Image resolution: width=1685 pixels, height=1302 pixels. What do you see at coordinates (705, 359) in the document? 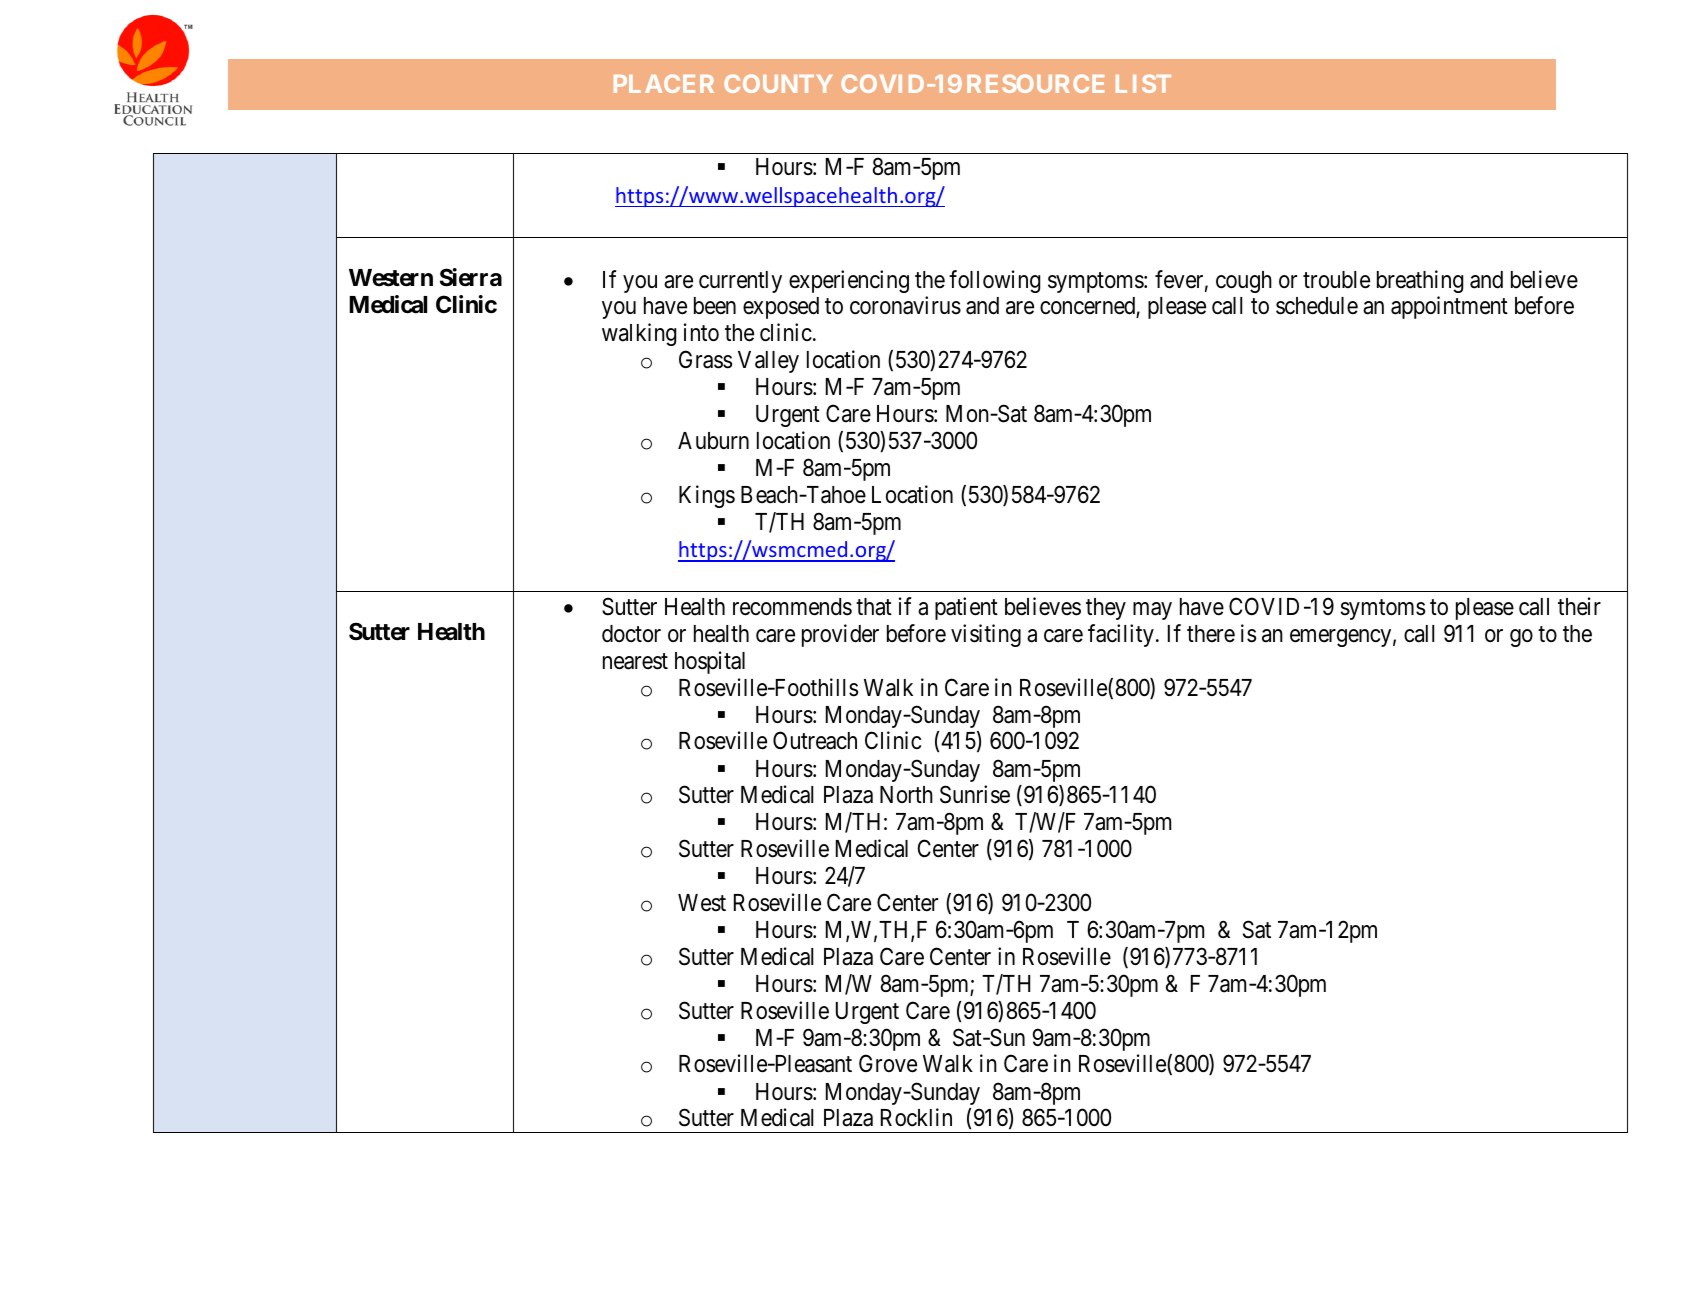
I see `Grass` at bounding box center [705, 359].
